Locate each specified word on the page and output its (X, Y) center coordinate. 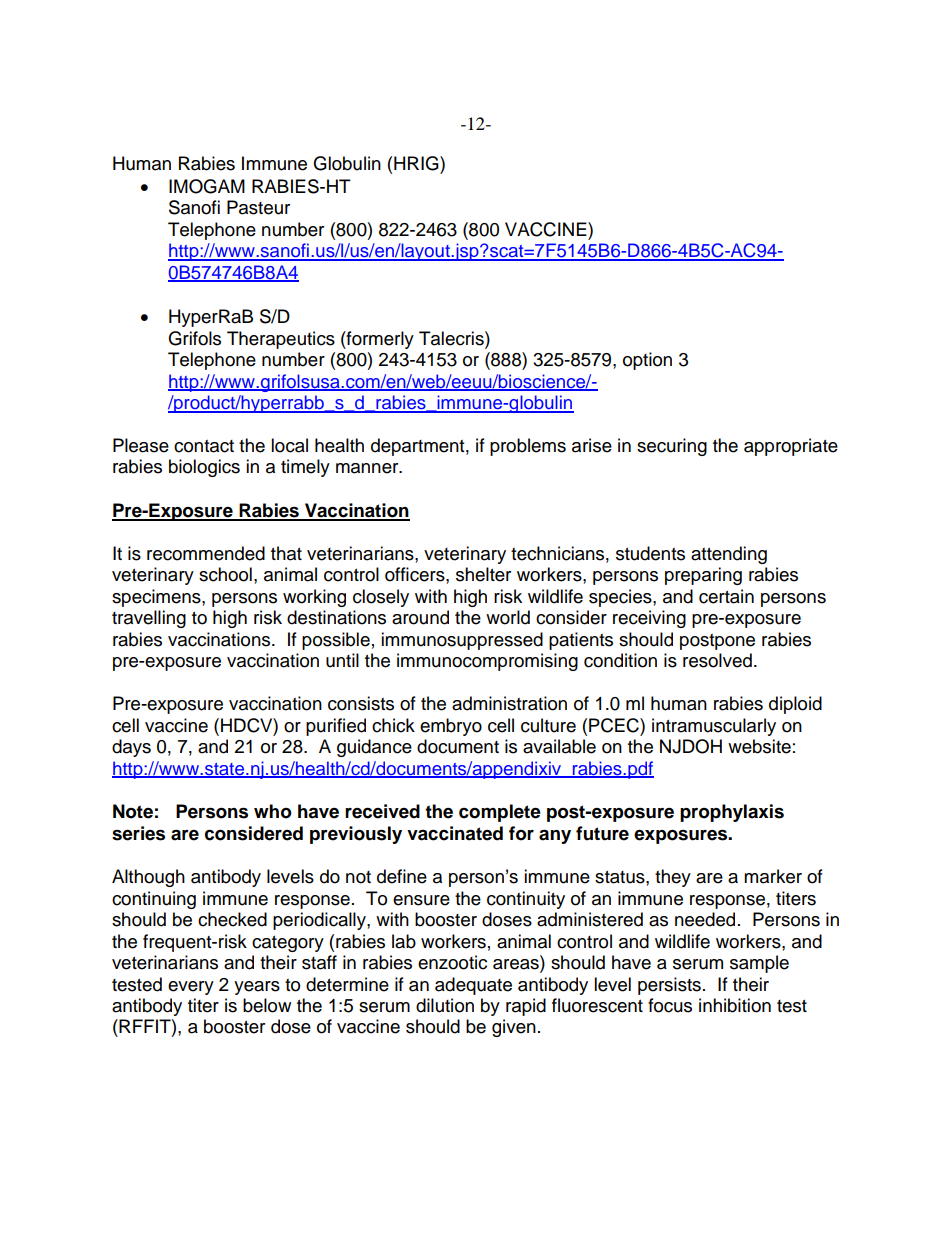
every (191, 988)
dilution (445, 1005)
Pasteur (258, 207)
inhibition (735, 1005)
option (647, 361)
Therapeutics (281, 340)
